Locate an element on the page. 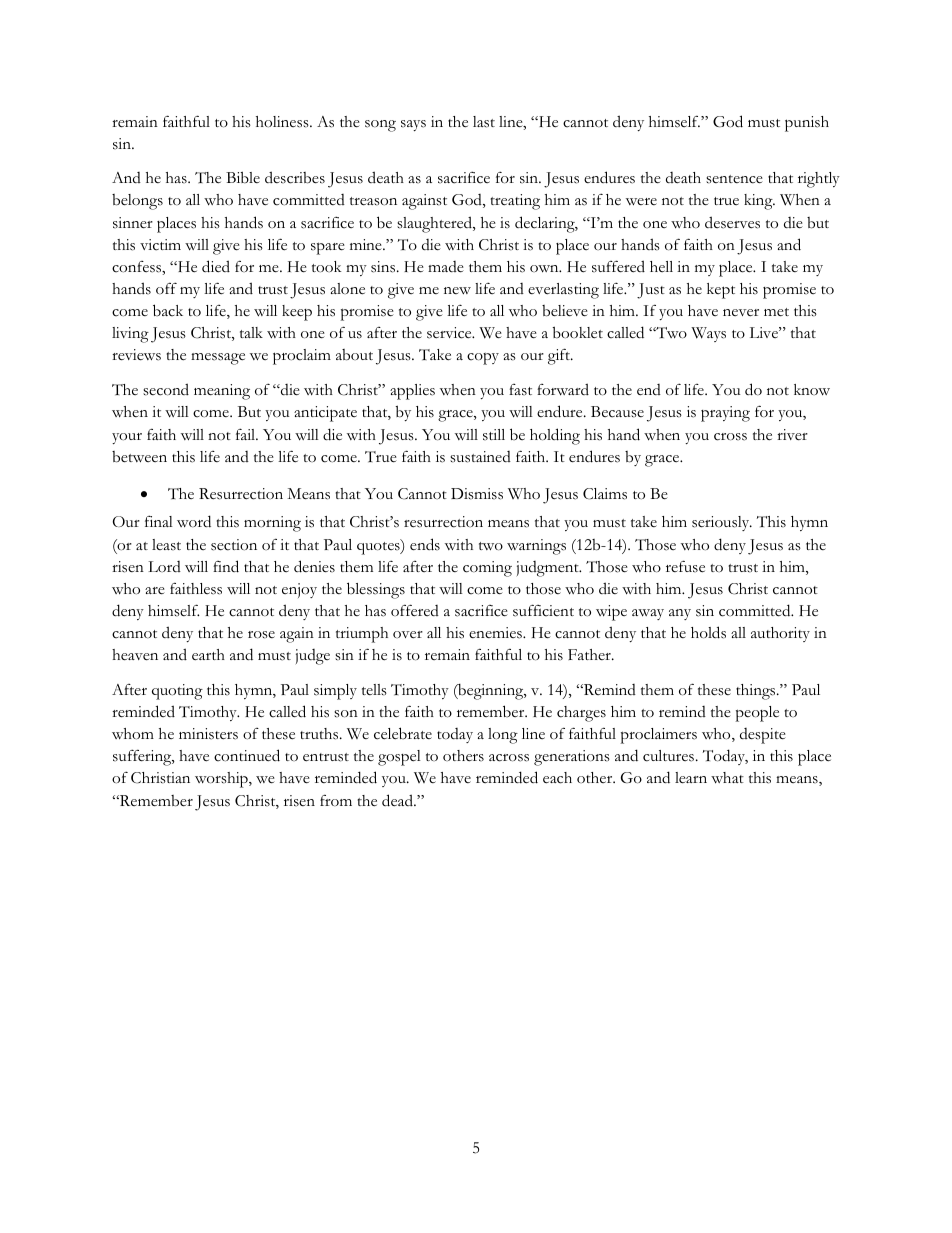 The width and height of the image is (952, 1233). what is located at coordinates (727, 778).
